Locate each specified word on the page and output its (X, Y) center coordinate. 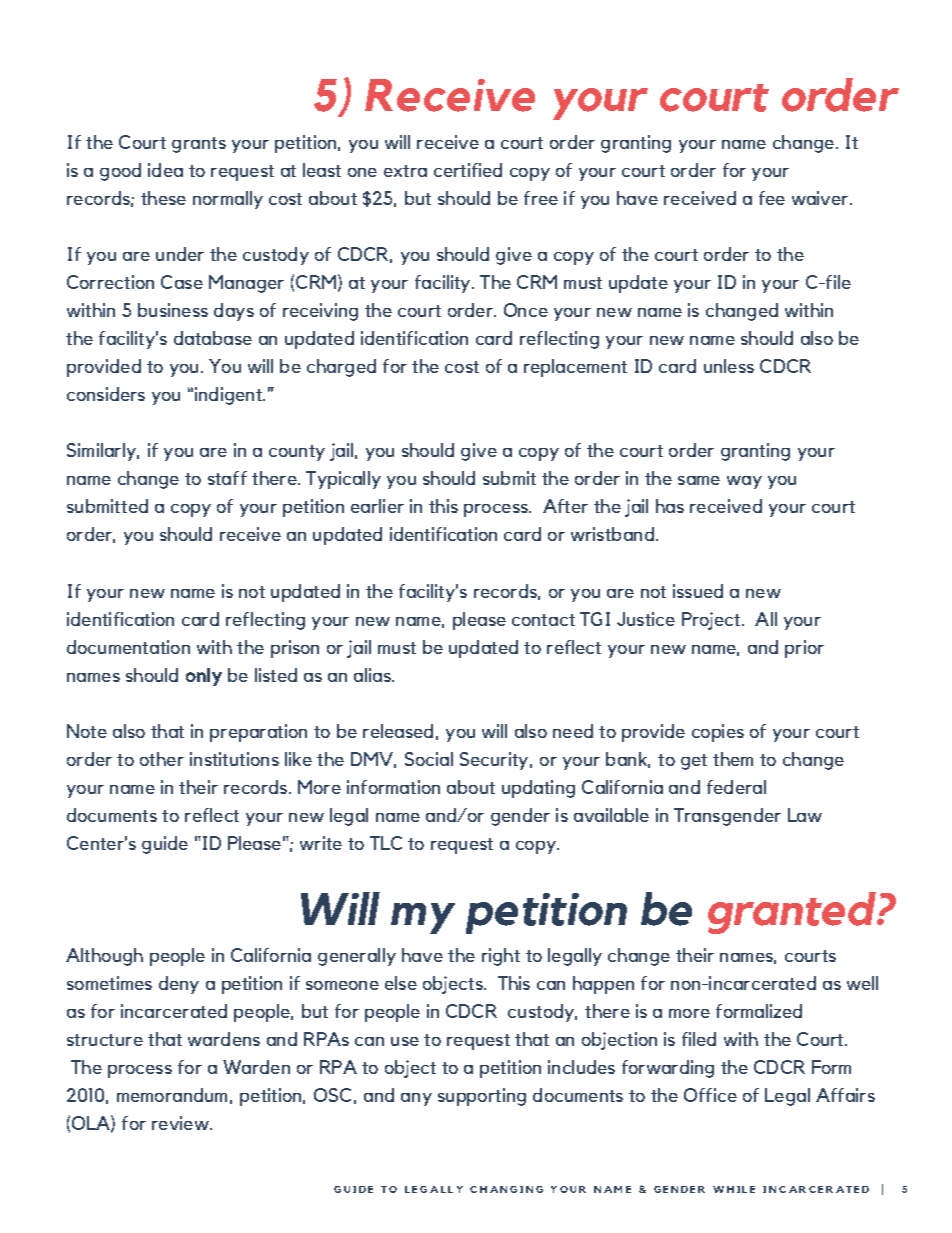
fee (772, 198)
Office (710, 1095)
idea (165, 170)
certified (468, 170)
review (182, 1123)
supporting (482, 1097)
